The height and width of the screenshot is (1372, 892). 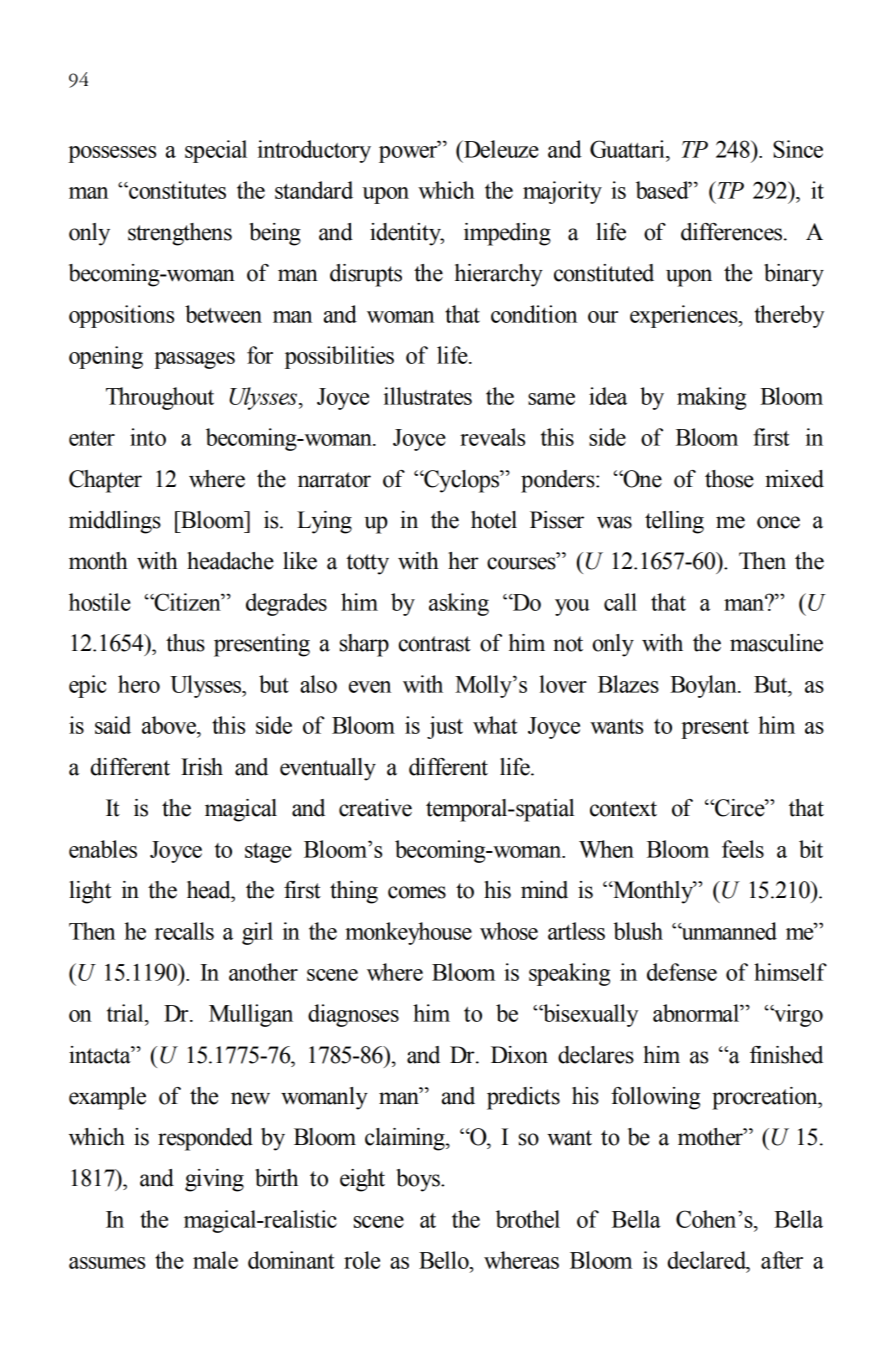 I want to click on whose, so click(x=509, y=931).
